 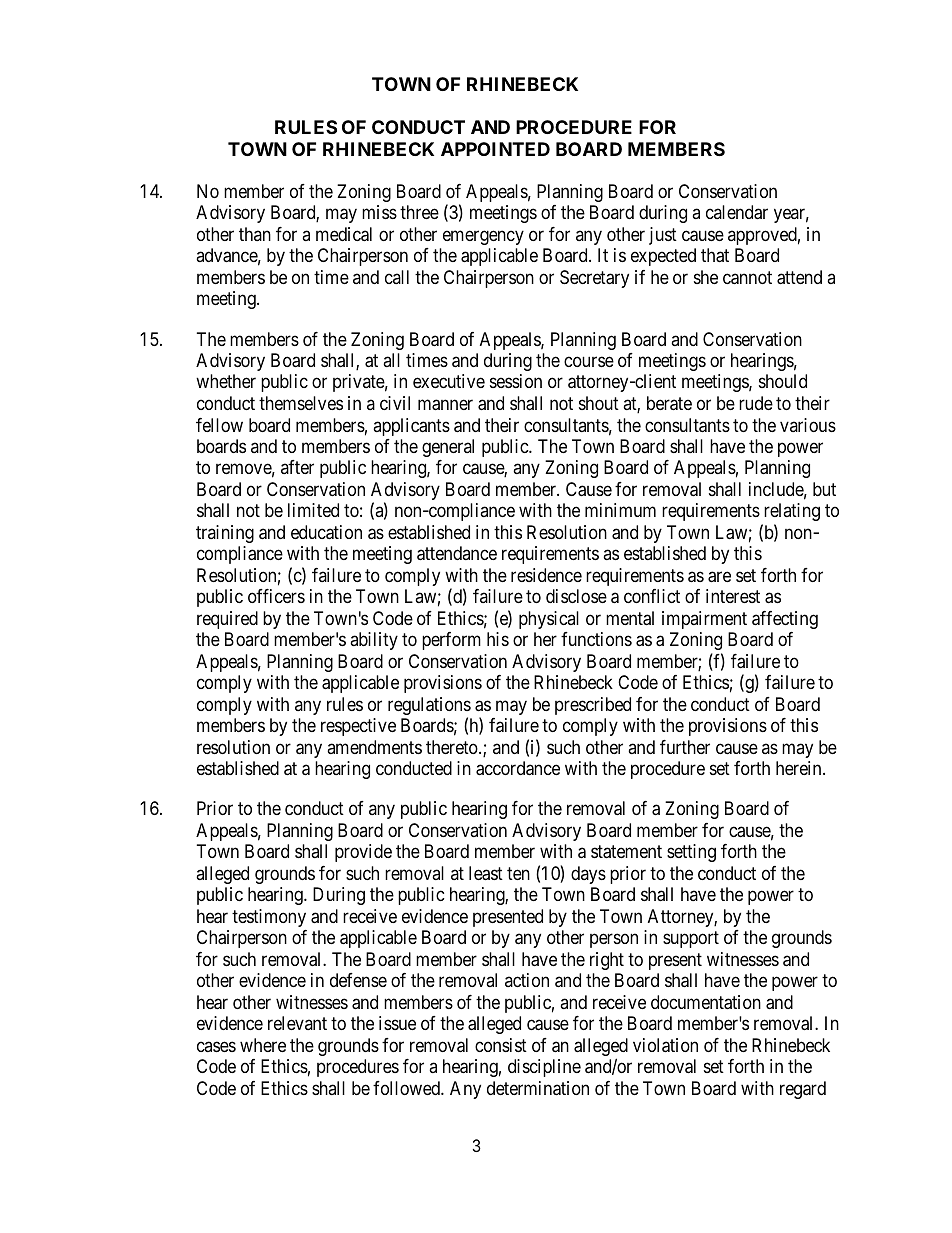 What do you see at coordinates (255, 234) in the screenshot?
I see `than` at bounding box center [255, 234].
